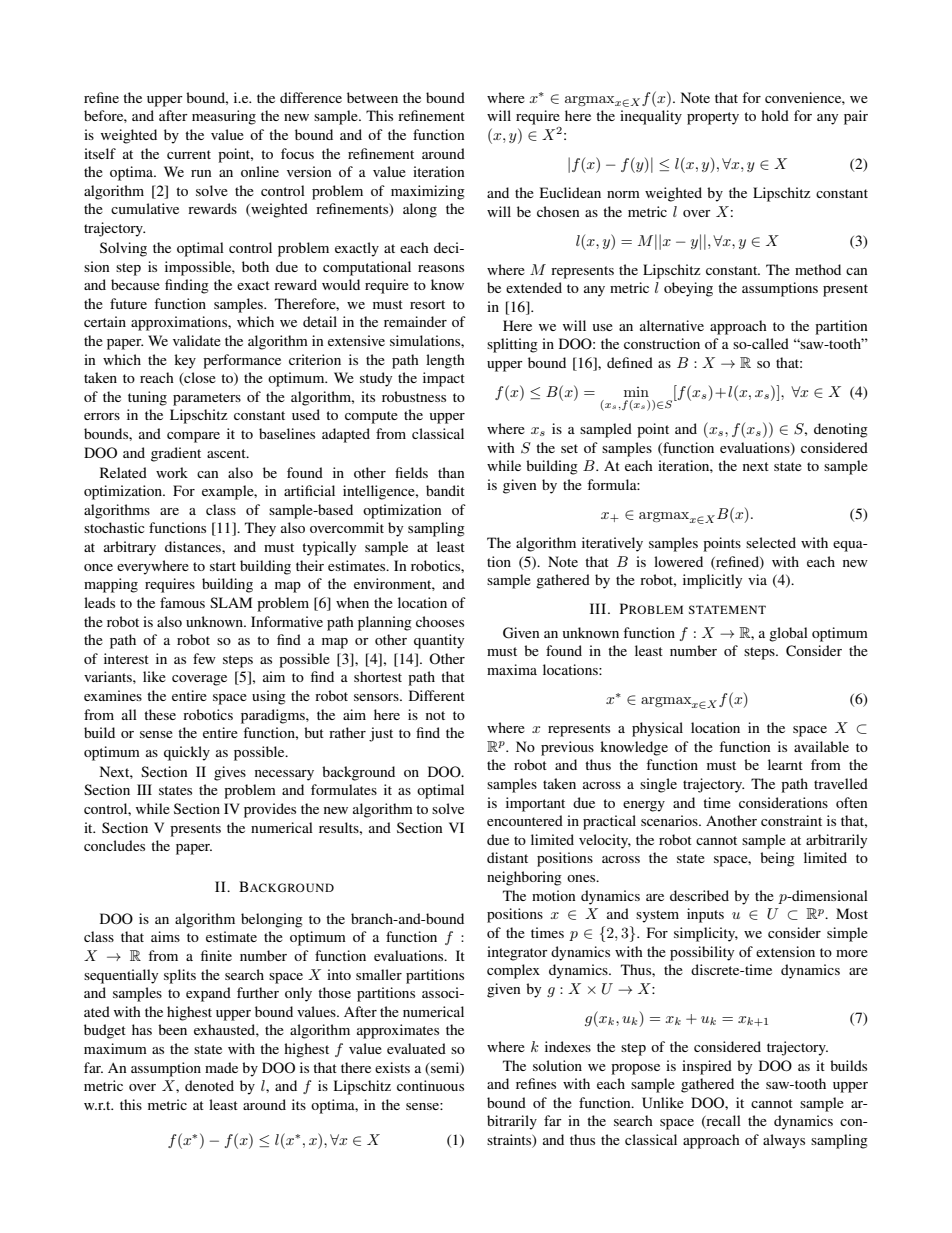 The image size is (952, 1233). Describe the element at coordinates (189, 154) in the document. I see `current` at that location.
